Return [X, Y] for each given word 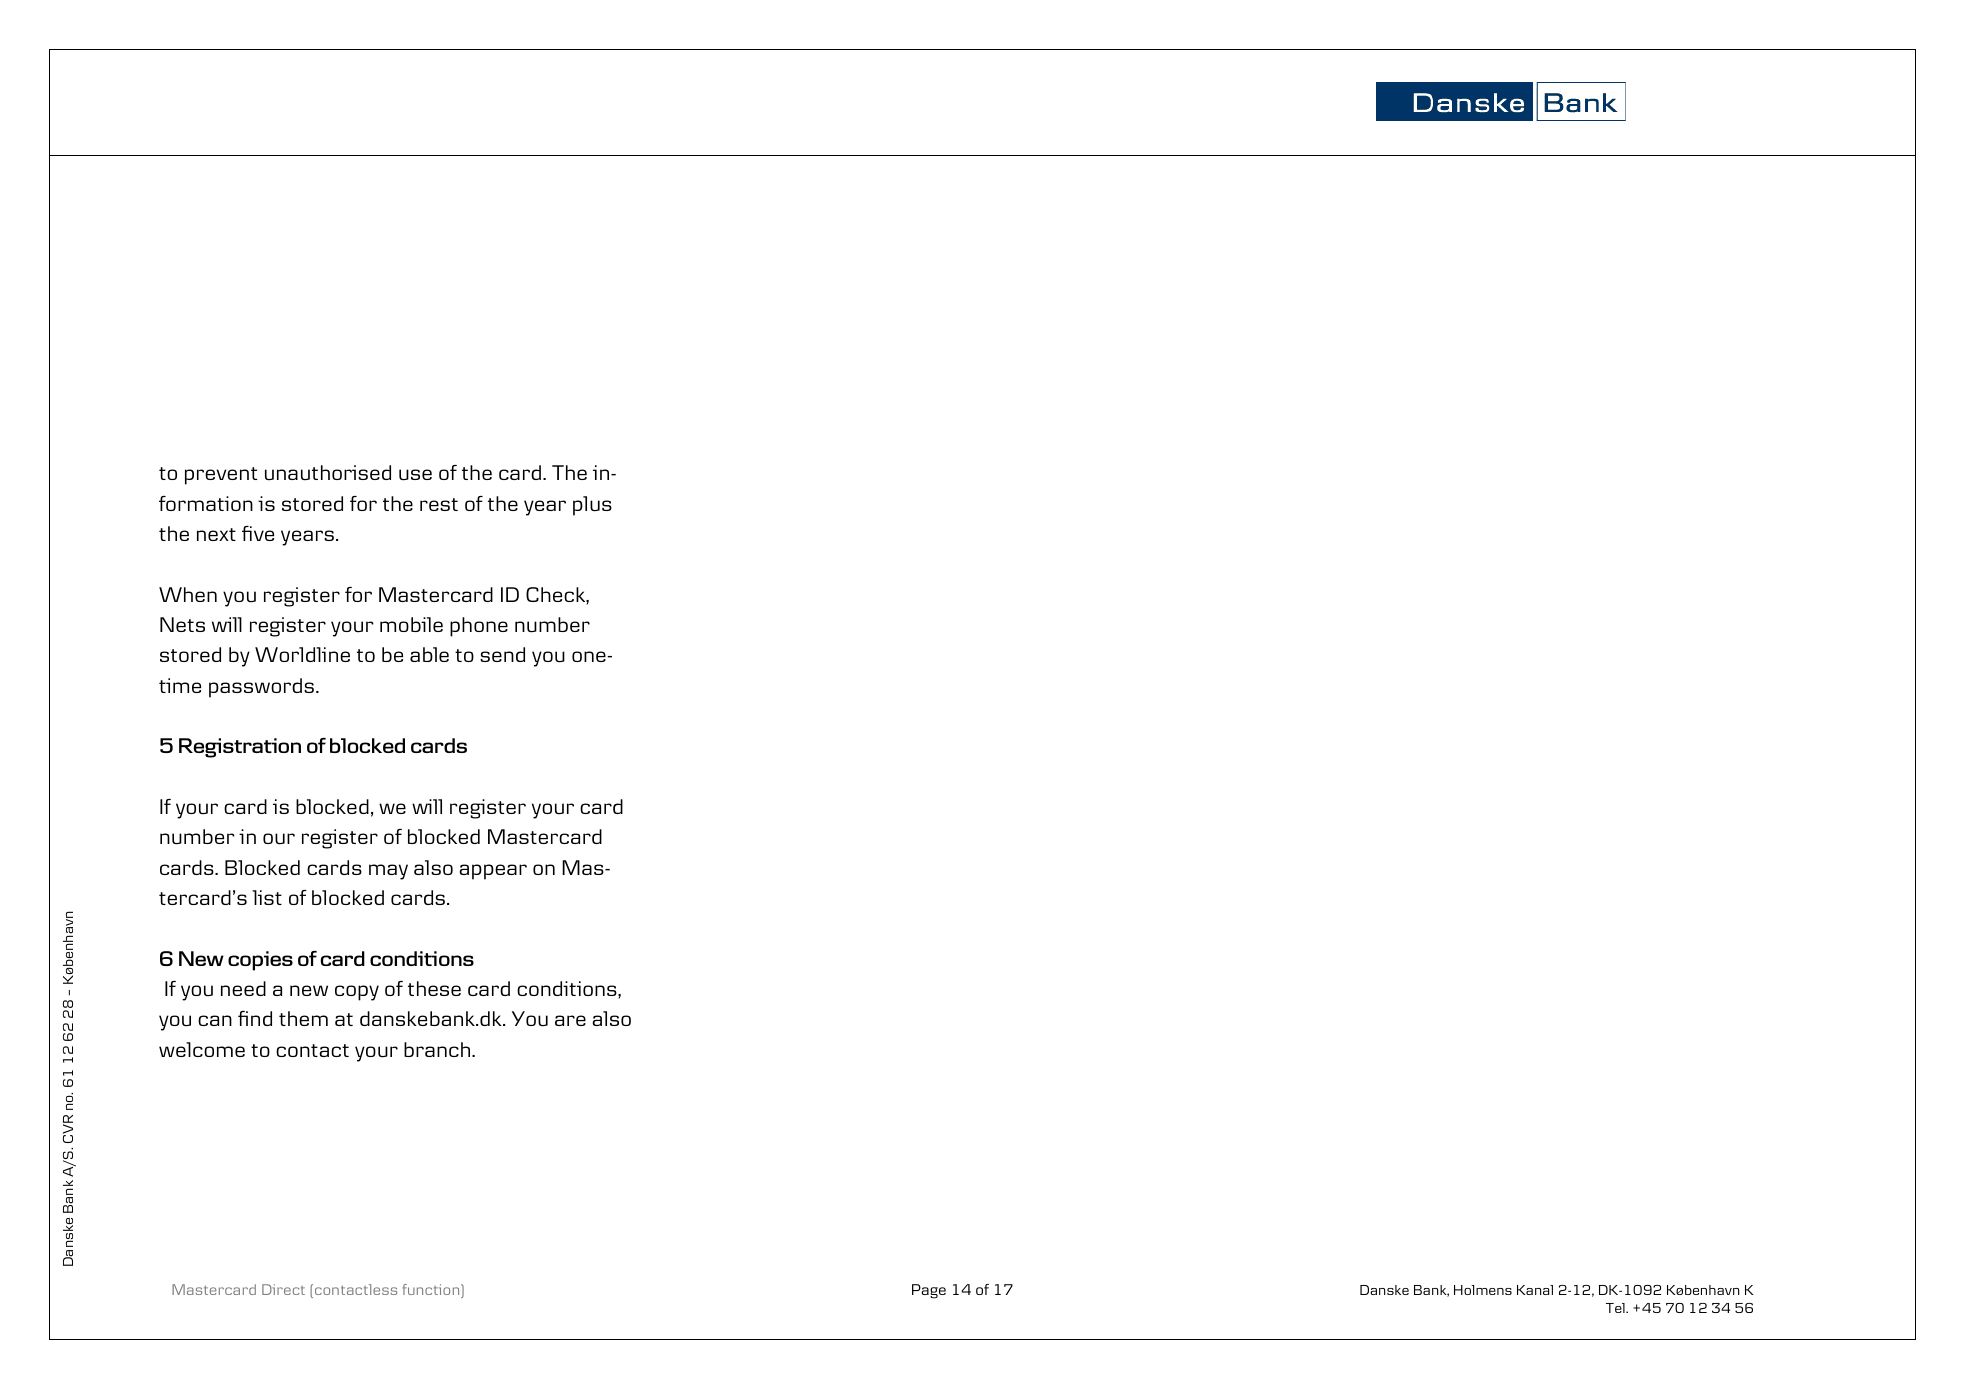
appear [493, 872]
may [388, 872]
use [415, 475]
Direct [283, 1289]
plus [592, 506]
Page [929, 1291]
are [570, 1020]
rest [439, 504]
